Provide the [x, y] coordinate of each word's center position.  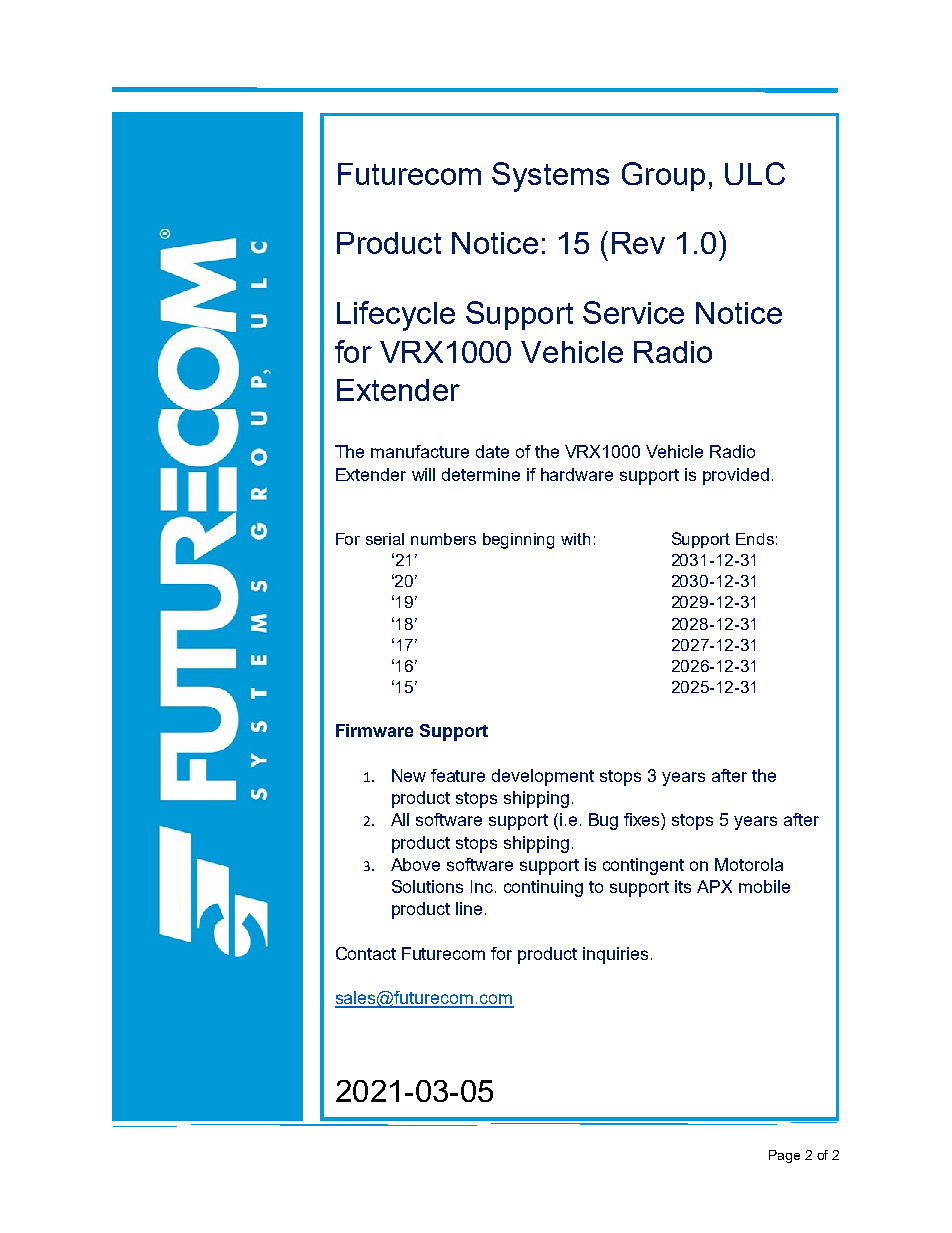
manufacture [420, 451]
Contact [366, 953]
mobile [764, 886]
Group [663, 176]
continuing [543, 888]
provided [736, 476]
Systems [550, 177]
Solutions [427, 886]
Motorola [749, 864]
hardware [577, 474]
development [543, 777]
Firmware [374, 730]
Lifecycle [396, 316]
